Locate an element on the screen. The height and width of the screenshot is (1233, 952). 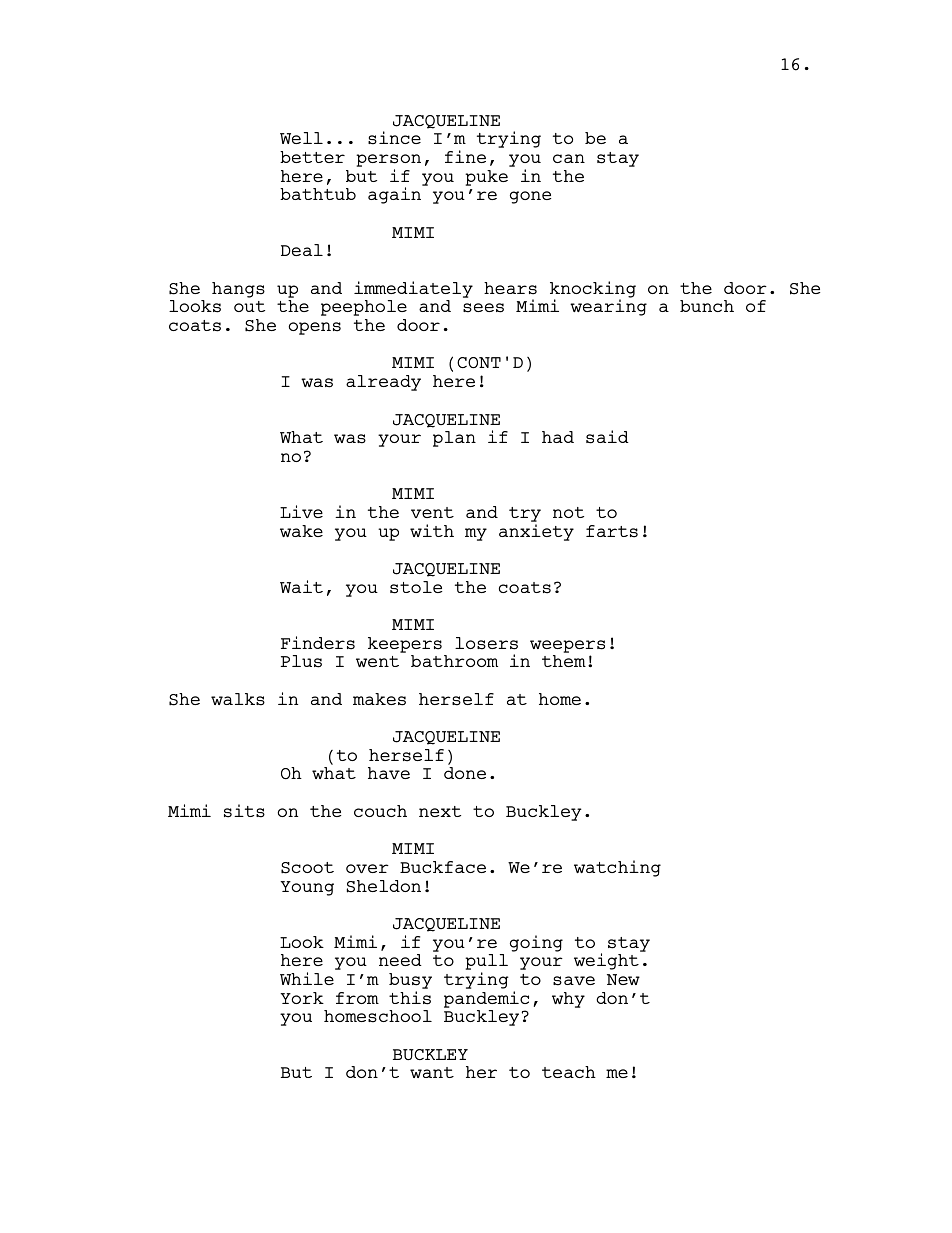
said is located at coordinates (607, 437).
